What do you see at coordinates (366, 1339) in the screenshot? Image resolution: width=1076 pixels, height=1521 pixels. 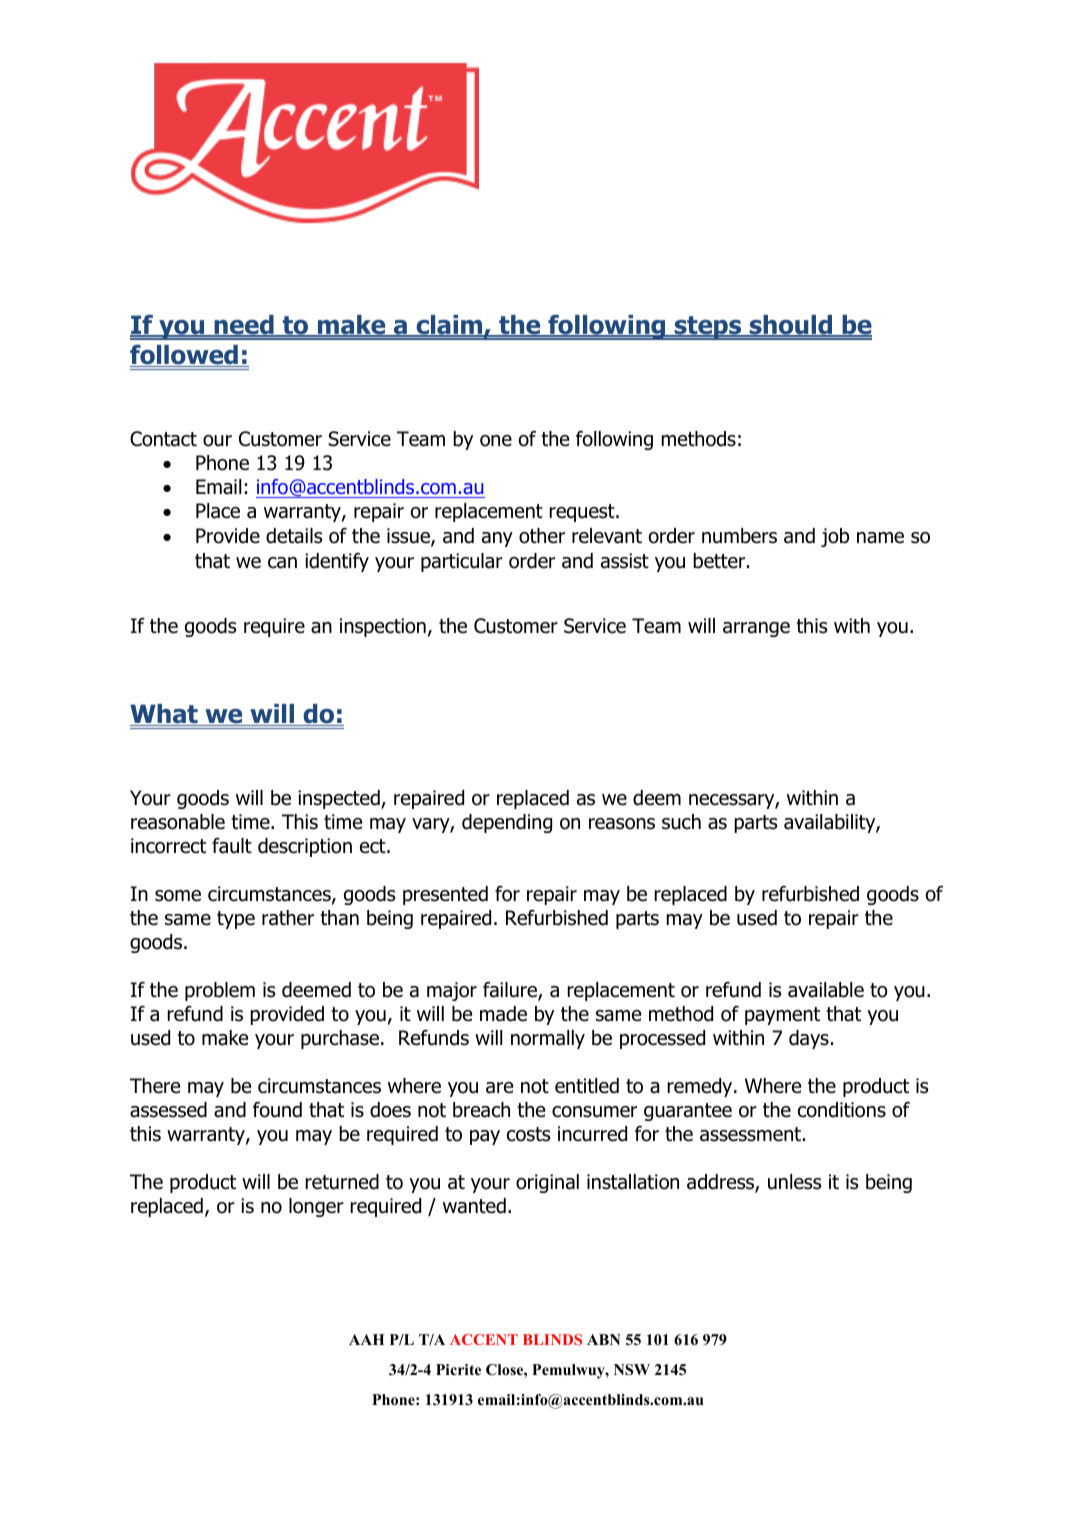 I see `AAH` at bounding box center [366, 1339].
